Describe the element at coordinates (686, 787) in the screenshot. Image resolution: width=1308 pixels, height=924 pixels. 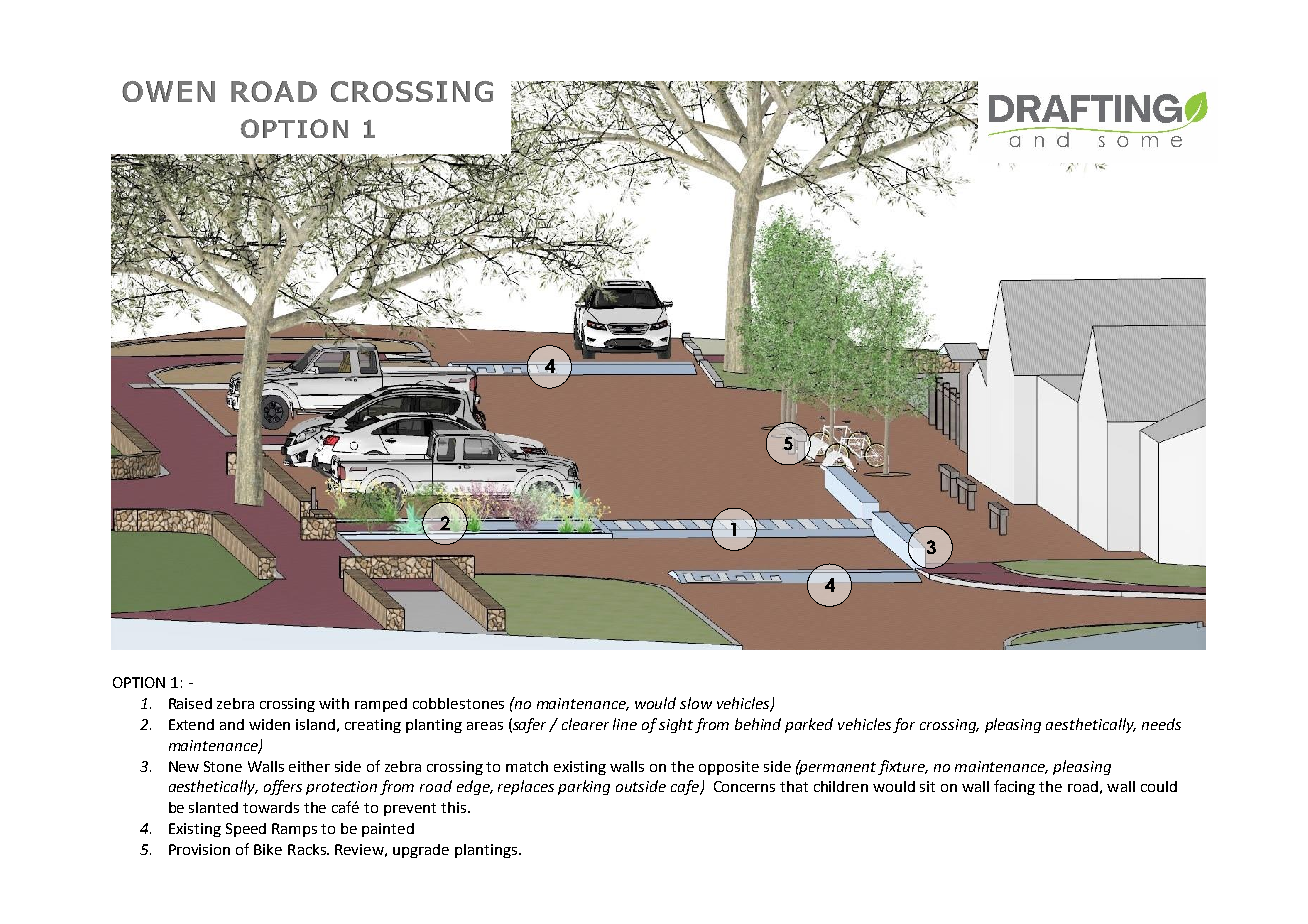
I see `cafe` at that location.
